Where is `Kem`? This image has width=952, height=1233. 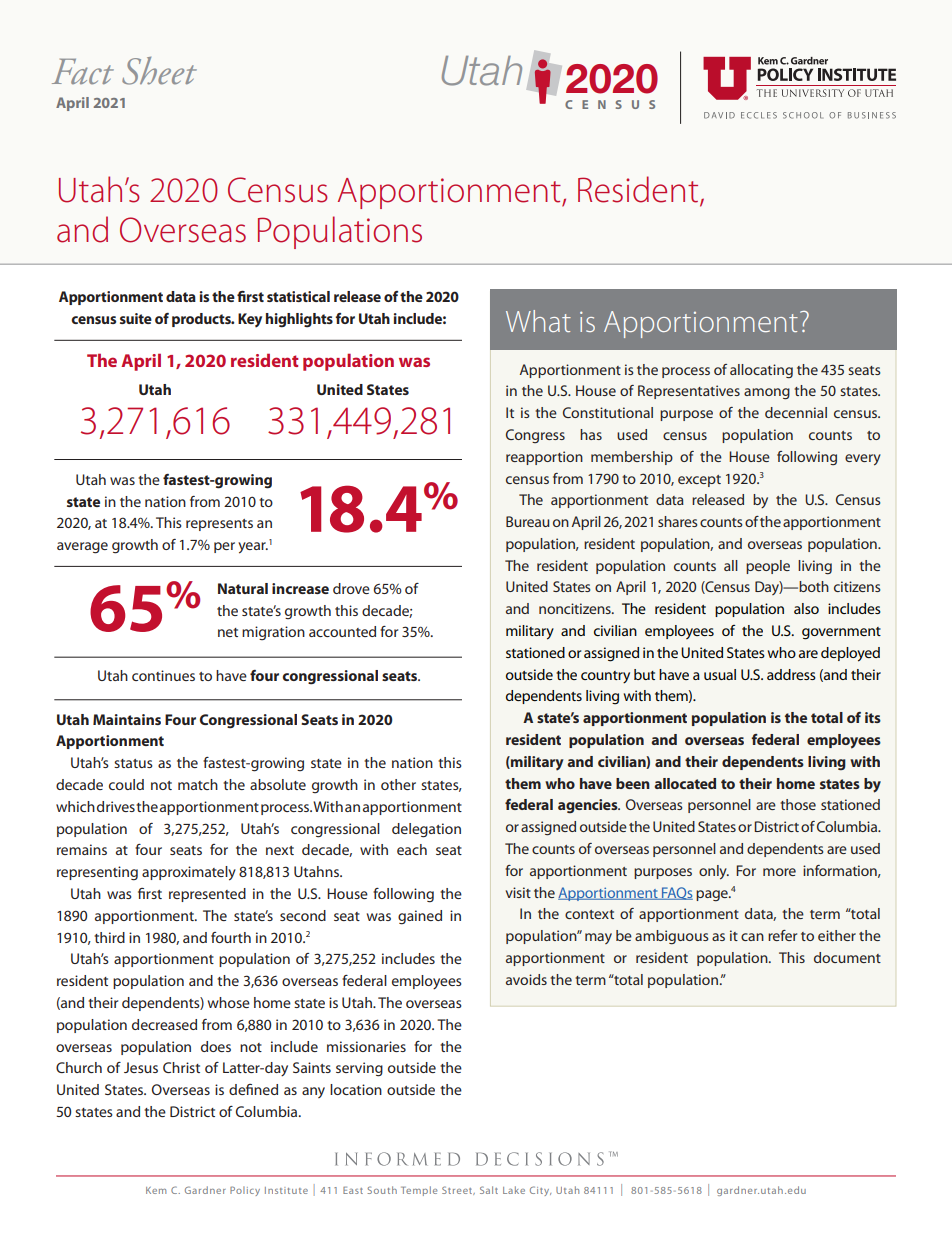 Kem is located at coordinates (156, 1190).
